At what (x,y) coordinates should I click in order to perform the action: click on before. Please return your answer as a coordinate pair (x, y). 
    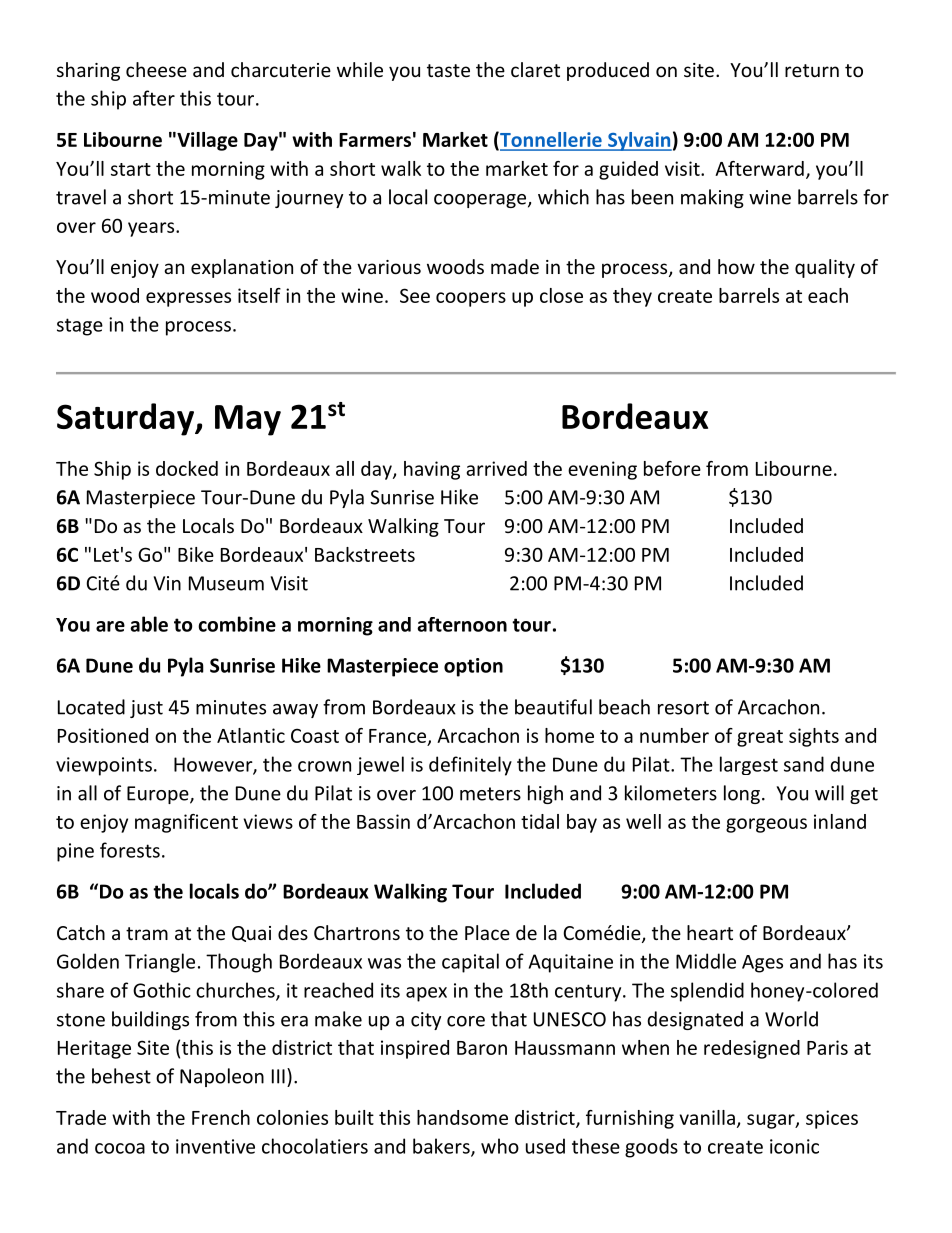
    Looking at the image, I should click on (672, 468).
